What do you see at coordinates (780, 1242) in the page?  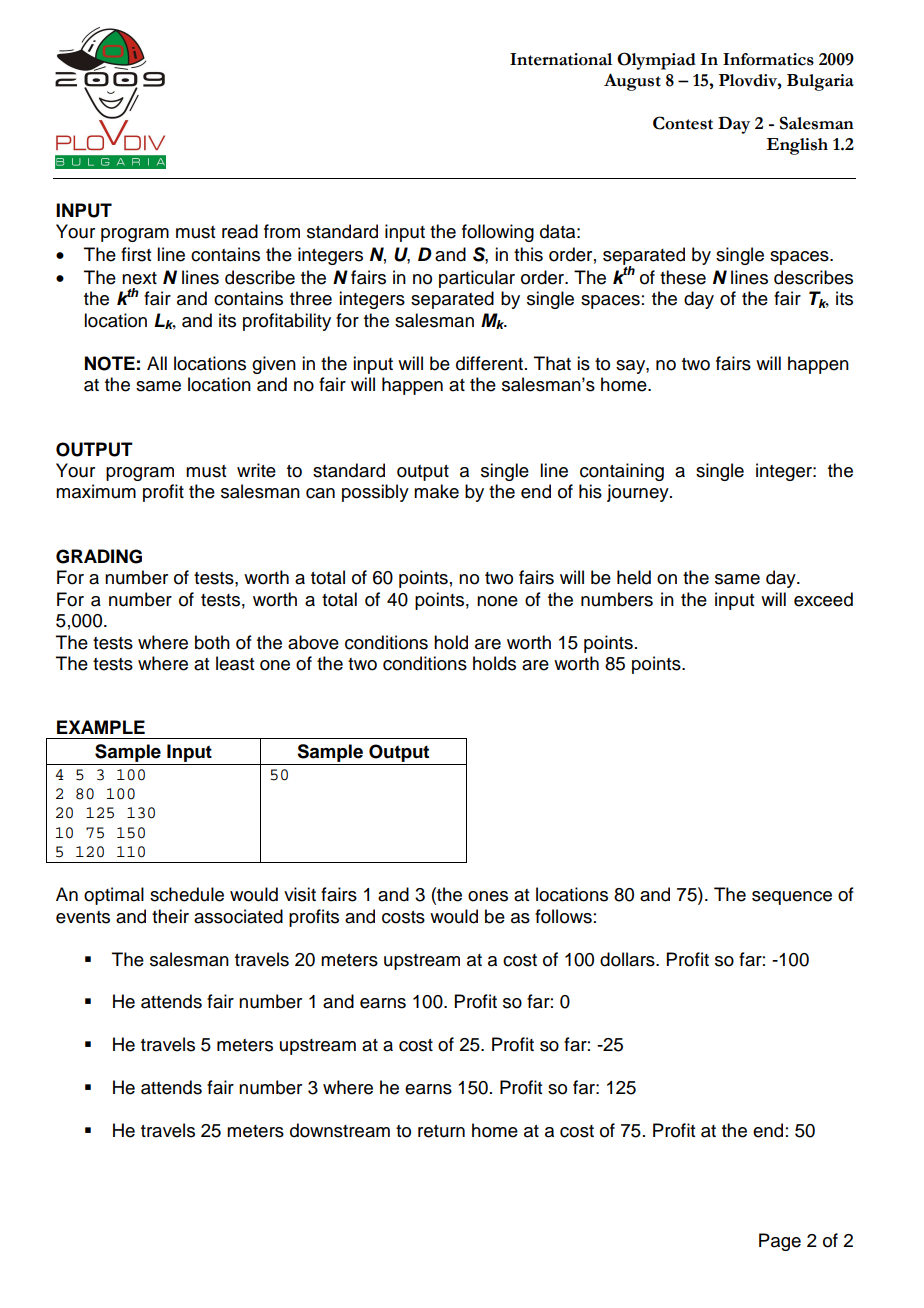 I see `Page` at bounding box center [780, 1242].
